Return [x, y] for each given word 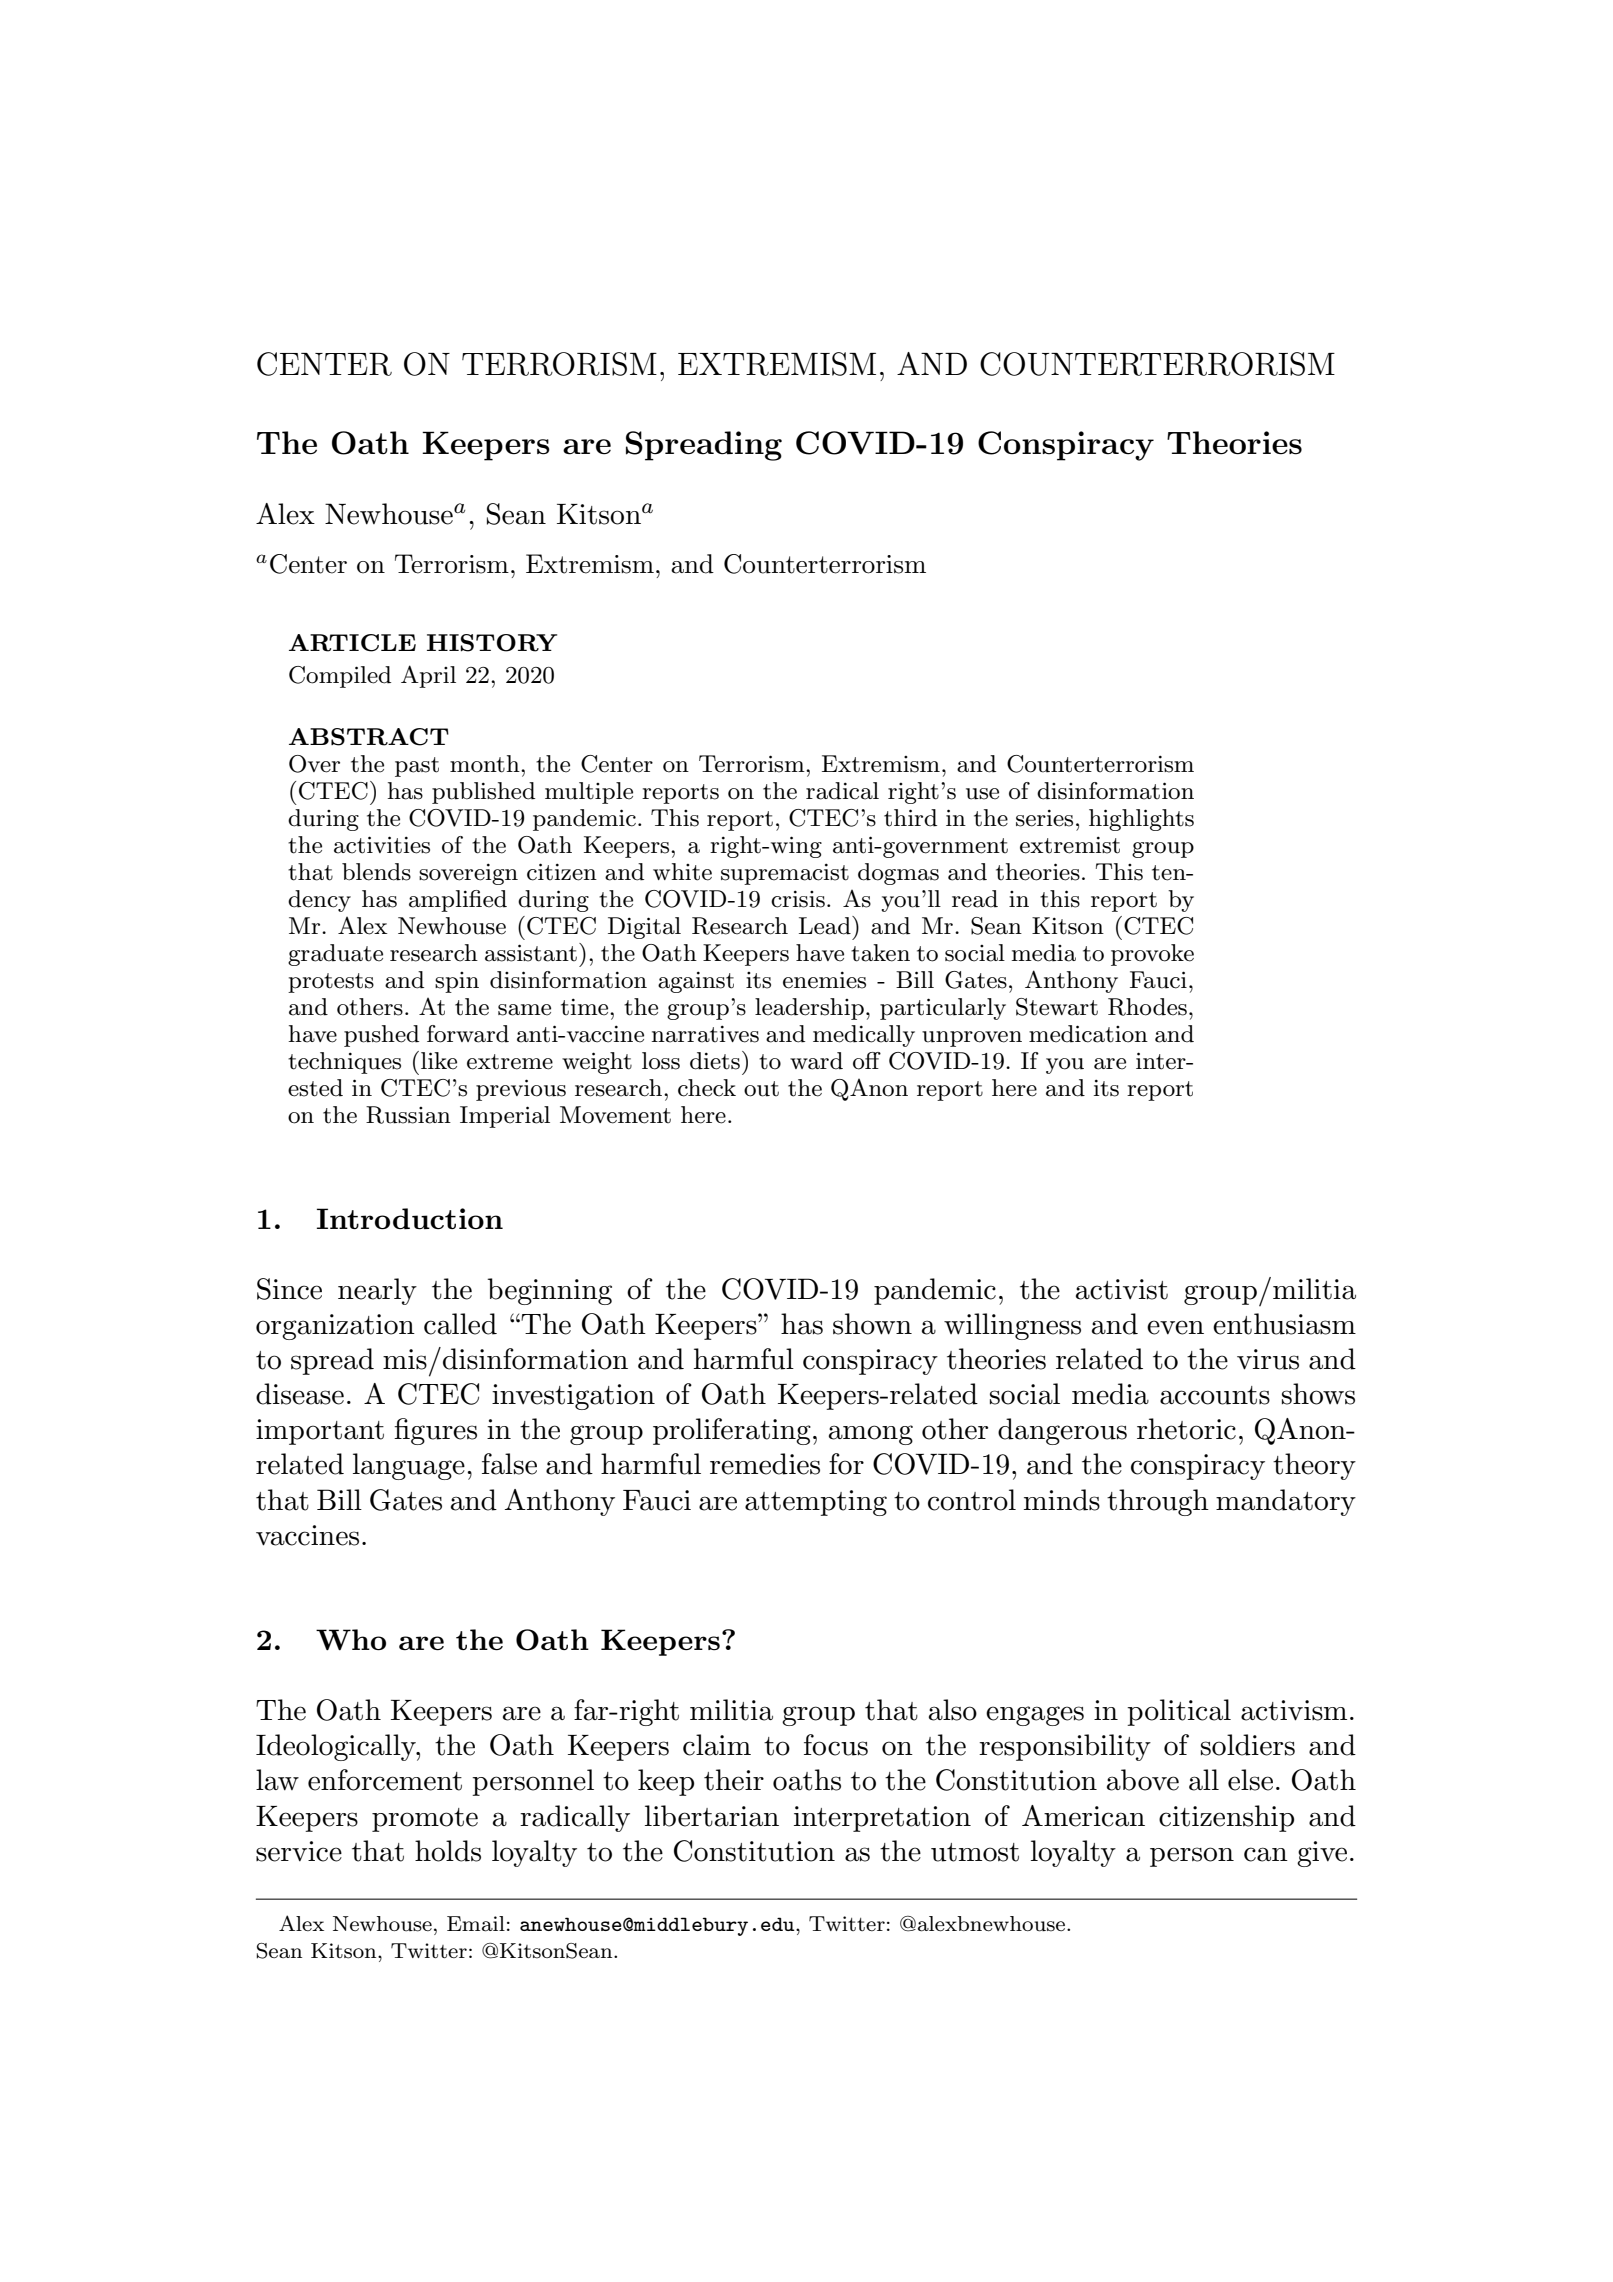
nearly [377, 1291]
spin [457, 982]
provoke [1152, 955]
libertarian [712, 1816]
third [910, 818]
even [1175, 1327]
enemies [824, 980]
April [428, 676]
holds [448, 1851]
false [509, 1464]
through [1158, 1502]
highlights [1141, 820]
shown [872, 1324]
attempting [816, 1503]
